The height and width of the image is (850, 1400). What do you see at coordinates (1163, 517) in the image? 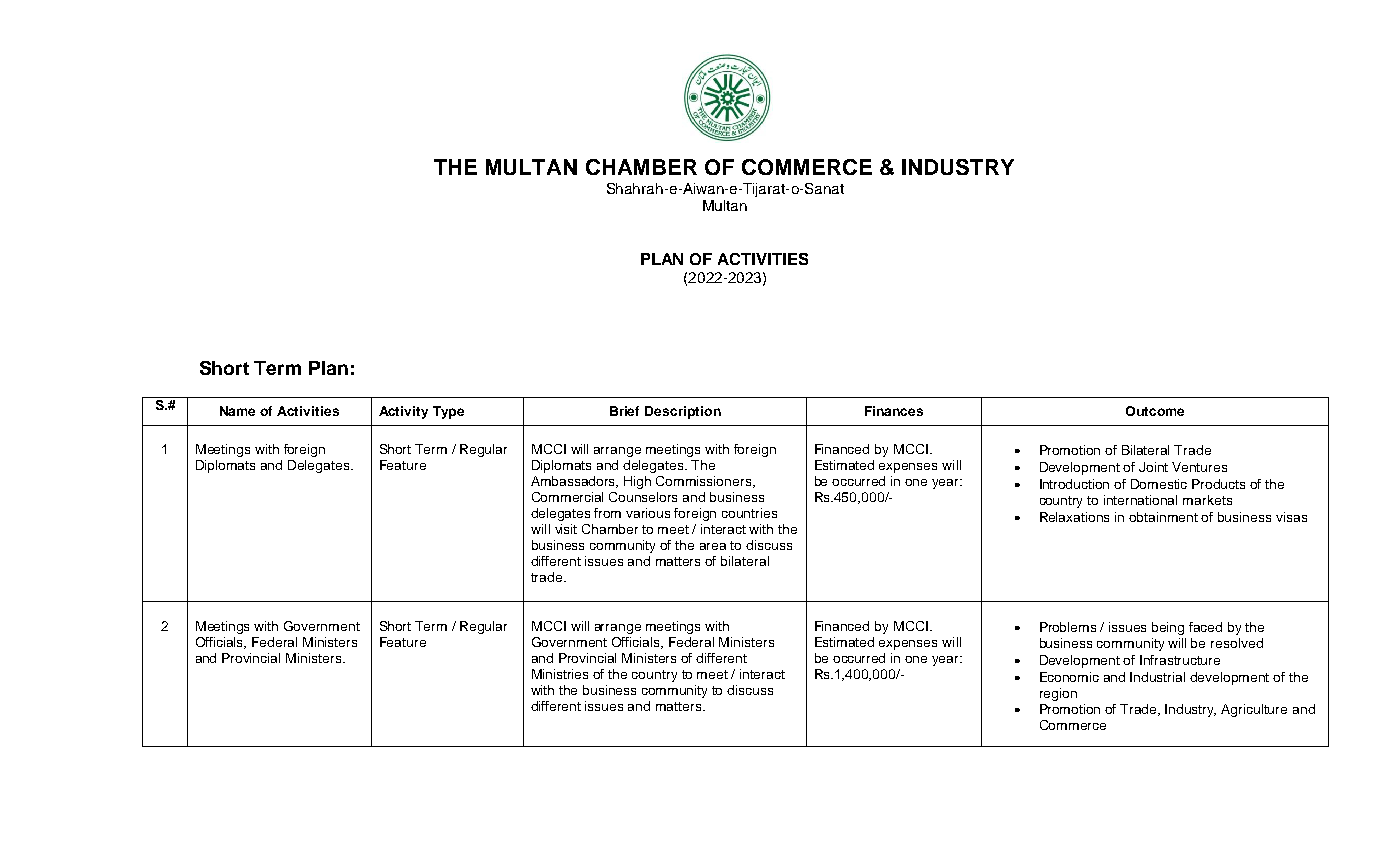
I see `obtainment` at bounding box center [1163, 517].
